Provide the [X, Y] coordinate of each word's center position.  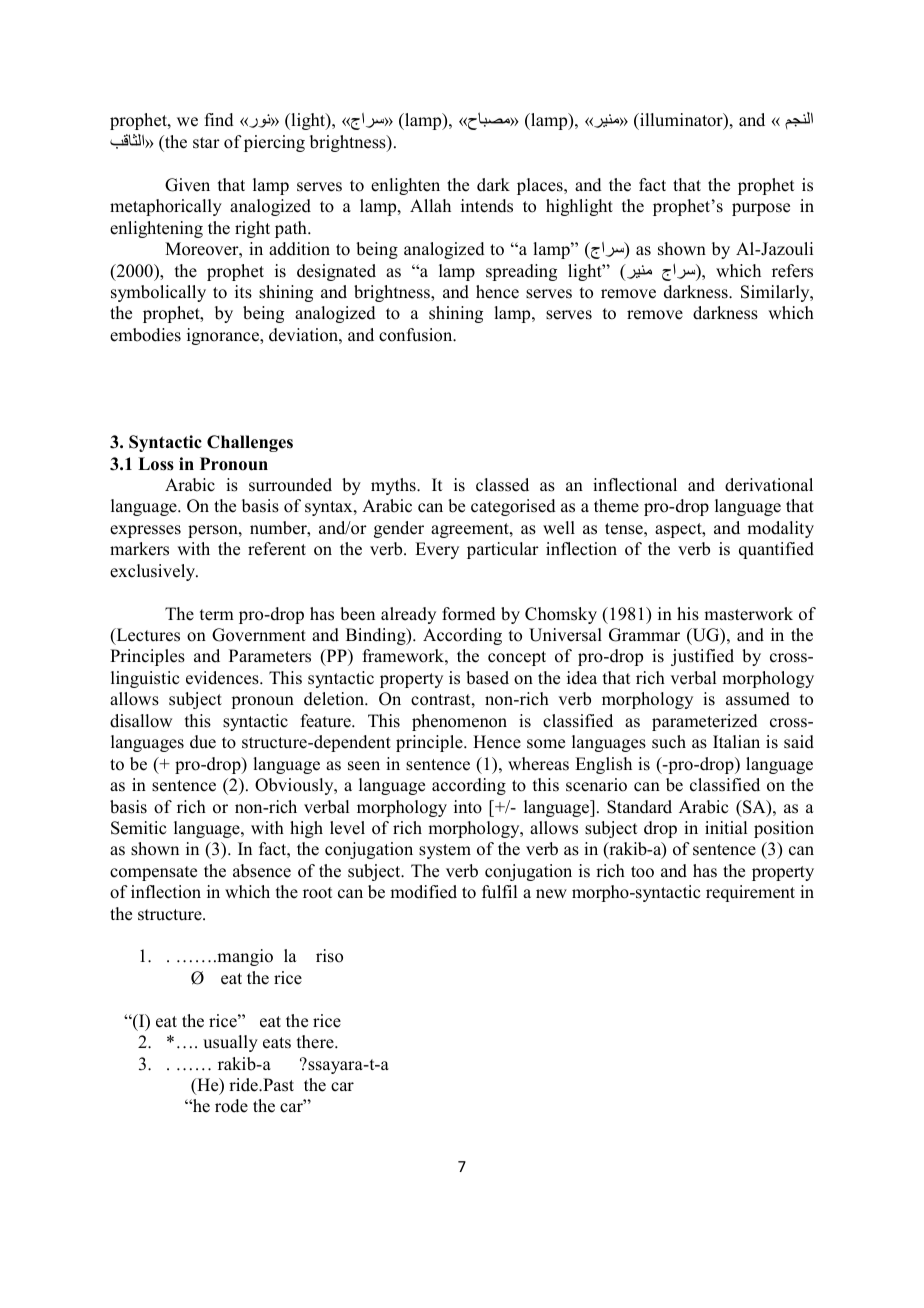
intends [487, 206]
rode [231, 1106]
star [206, 143]
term [217, 615]
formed [469, 614]
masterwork [748, 614]
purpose [761, 209]
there [316, 1042]
